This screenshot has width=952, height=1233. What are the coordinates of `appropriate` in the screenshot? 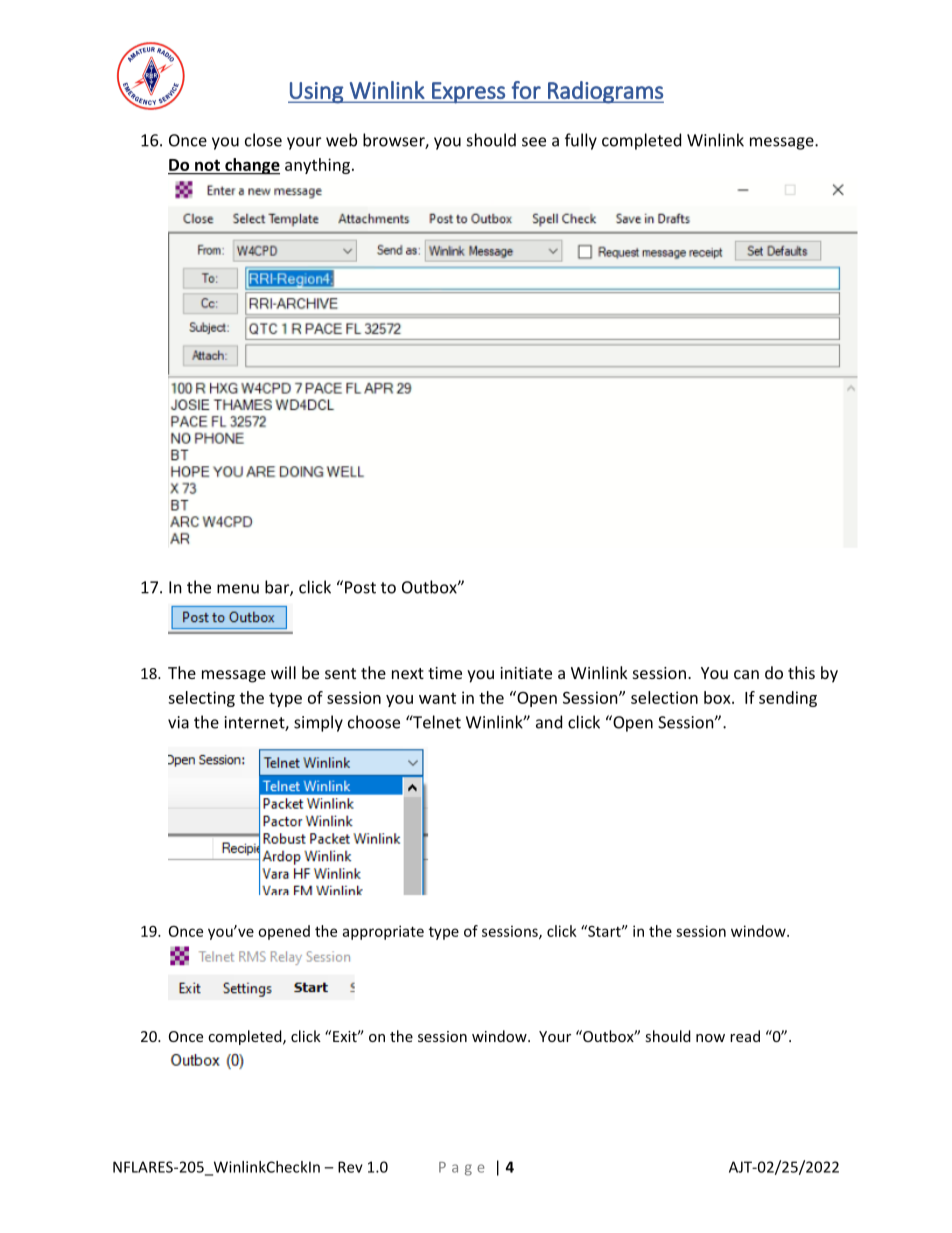 It's located at (383, 932).
